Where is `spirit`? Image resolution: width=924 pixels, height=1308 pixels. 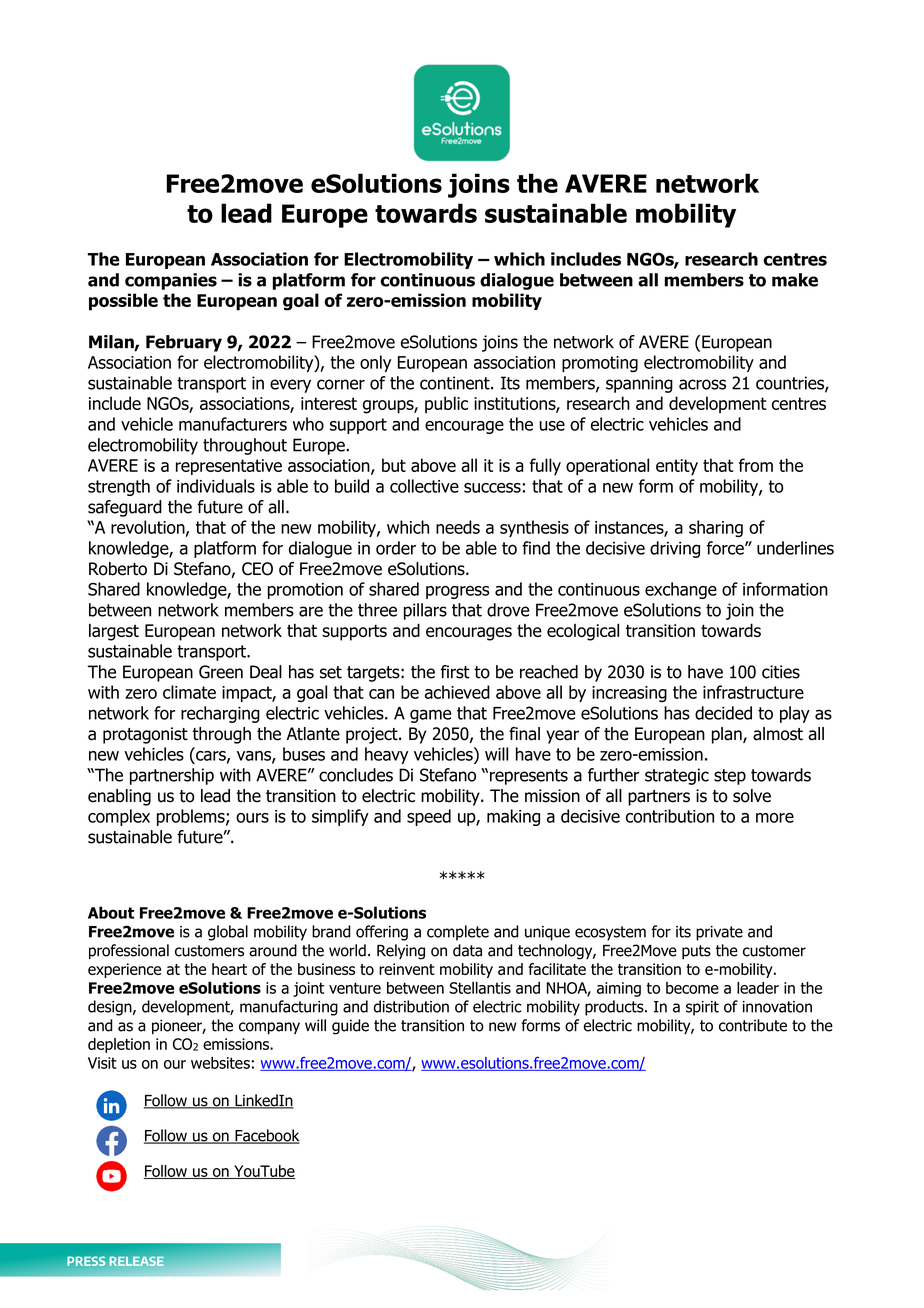
spirit is located at coordinates (702, 1008).
